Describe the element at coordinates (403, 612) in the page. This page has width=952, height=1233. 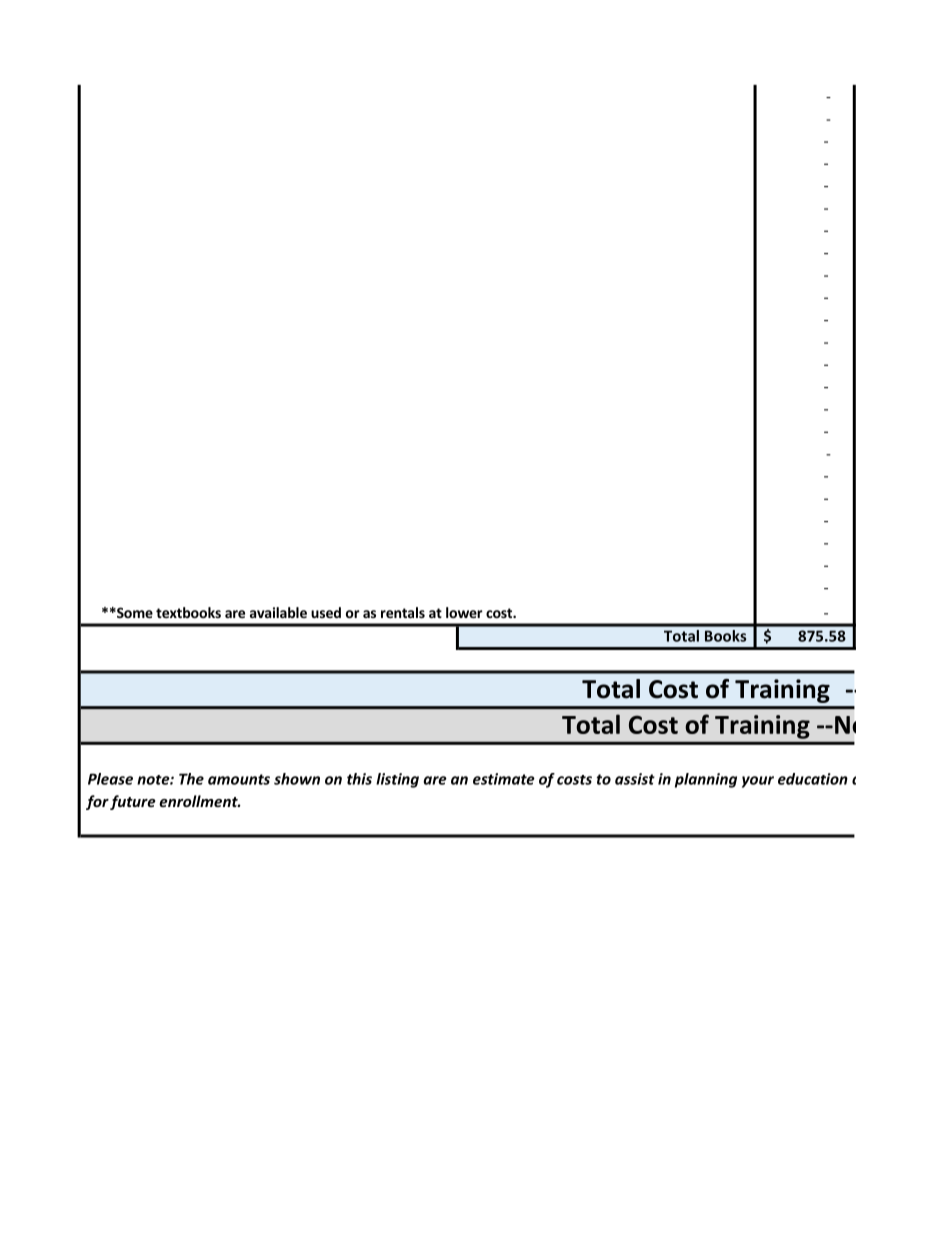
I see `rentals` at that location.
